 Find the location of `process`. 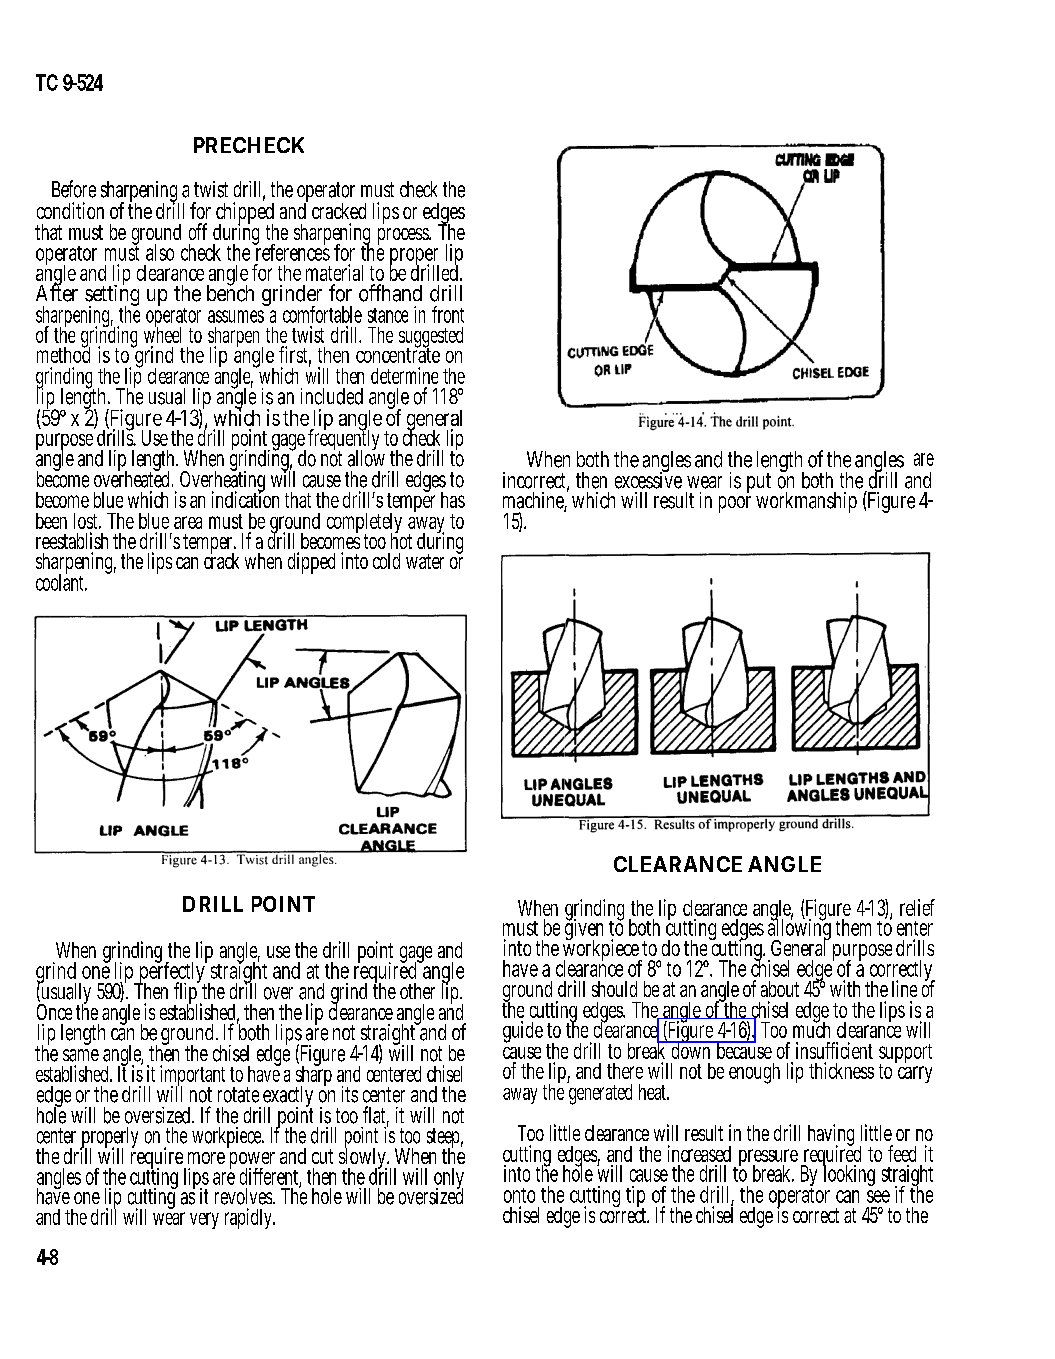

process is located at coordinates (404, 236).
